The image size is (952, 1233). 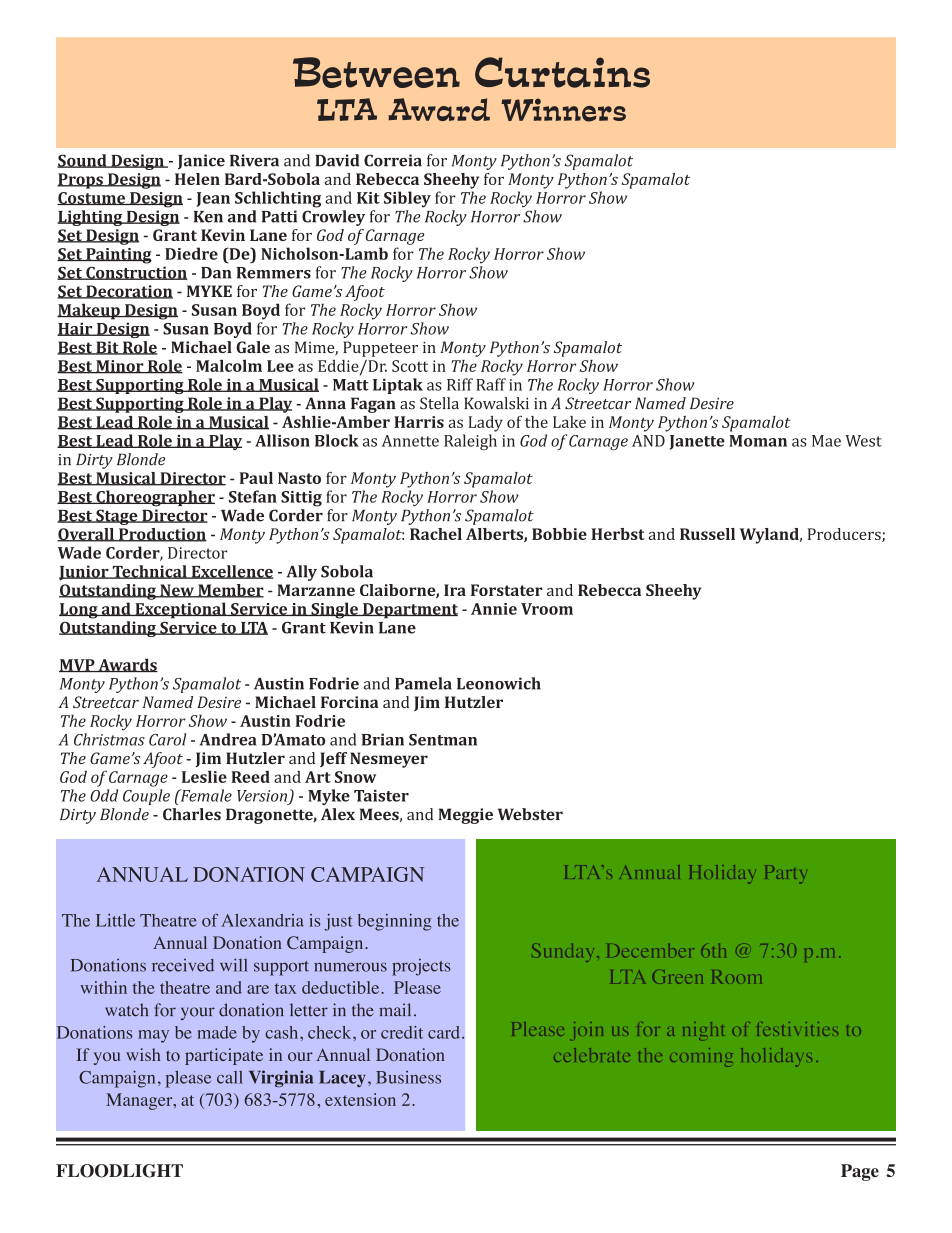 What do you see at coordinates (563, 110) in the screenshot?
I see `Winners` at bounding box center [563, 110].
